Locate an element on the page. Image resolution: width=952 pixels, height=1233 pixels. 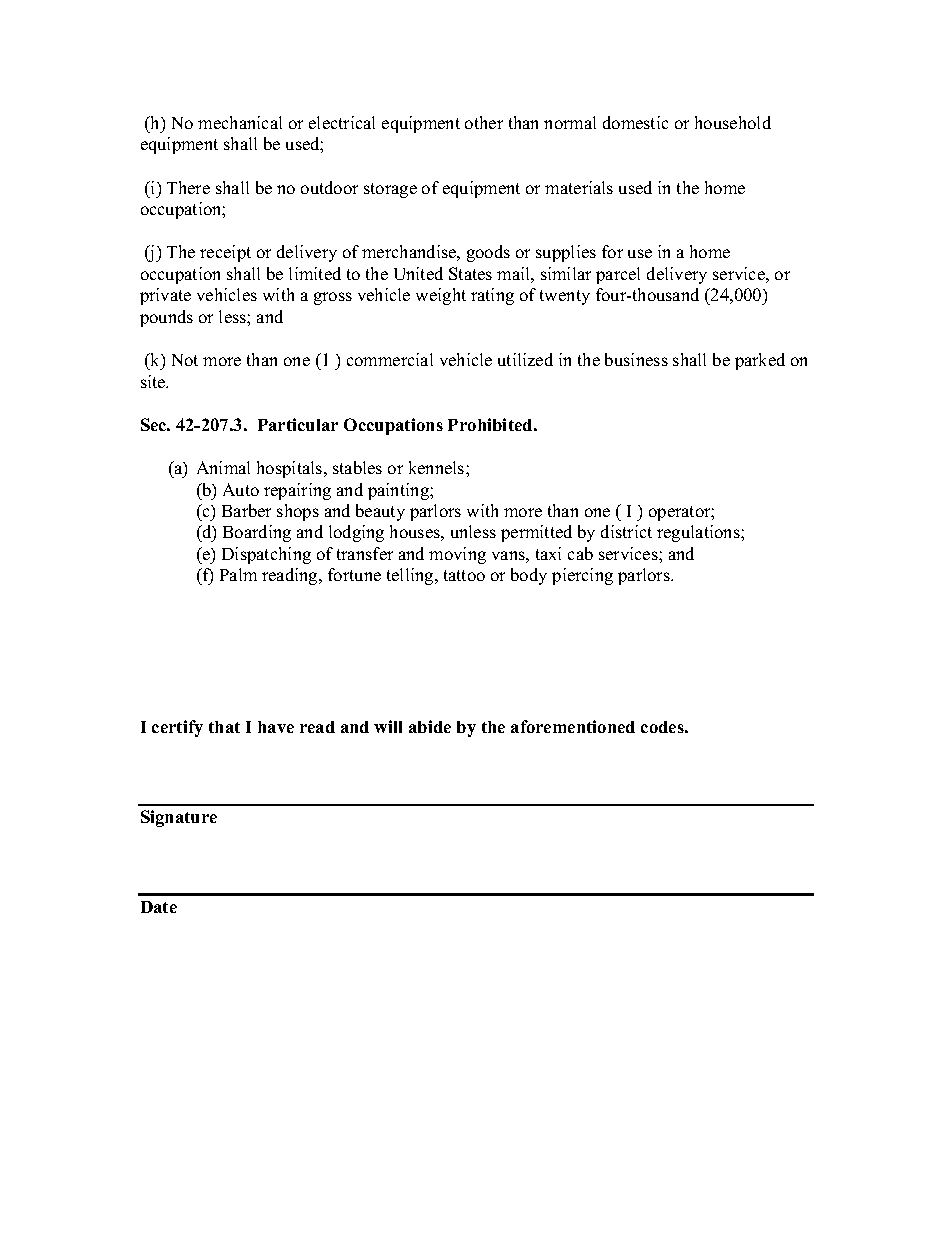
abide is located at coordinates (430, 726).
